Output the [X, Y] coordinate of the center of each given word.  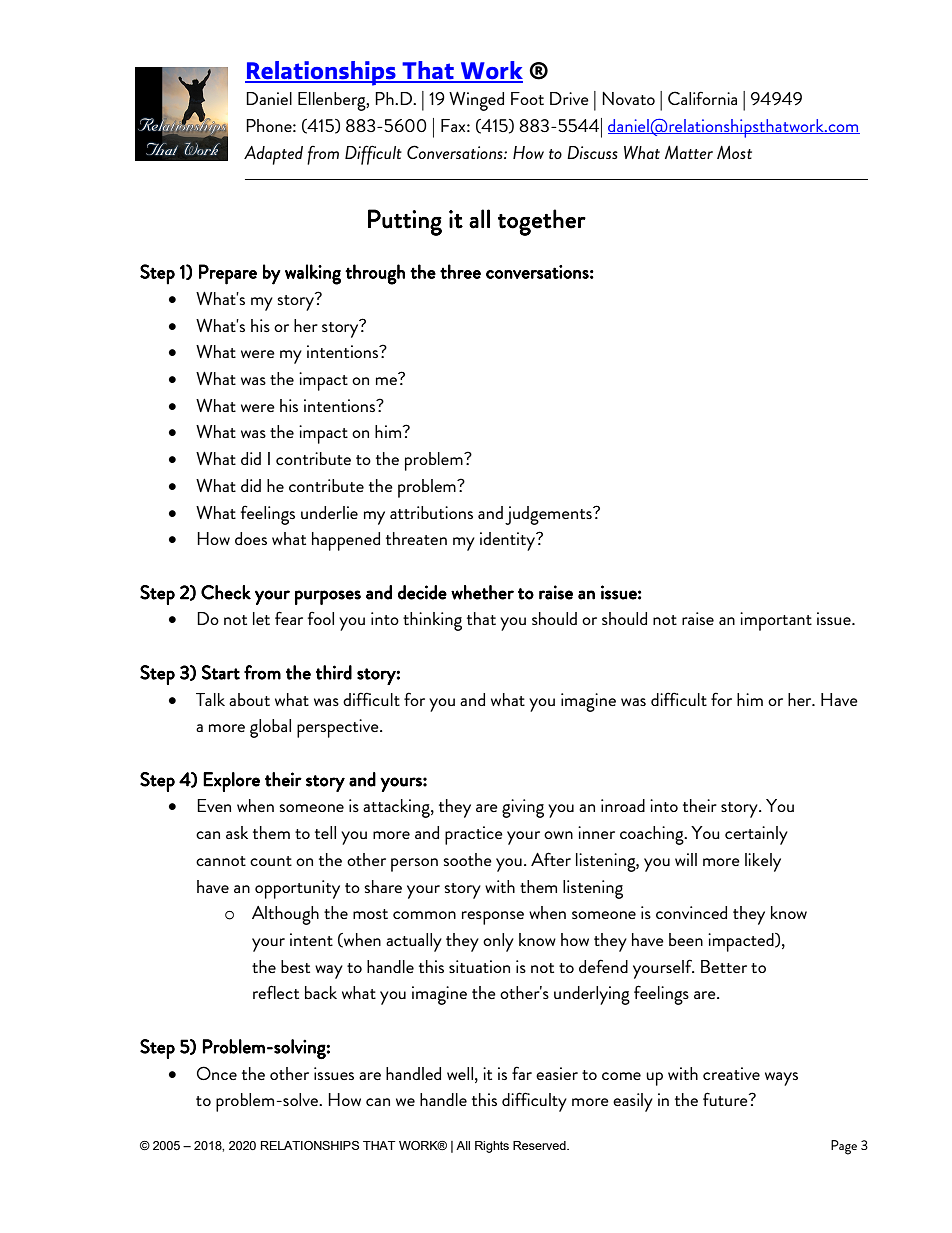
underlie [329, 512]
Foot [527, 98]
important [776, 621]
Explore [231, 782]
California [702, 98]
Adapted [273, 155]
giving [523, 808]
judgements [549, 515]
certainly [756, 835]
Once [217, 1073]
